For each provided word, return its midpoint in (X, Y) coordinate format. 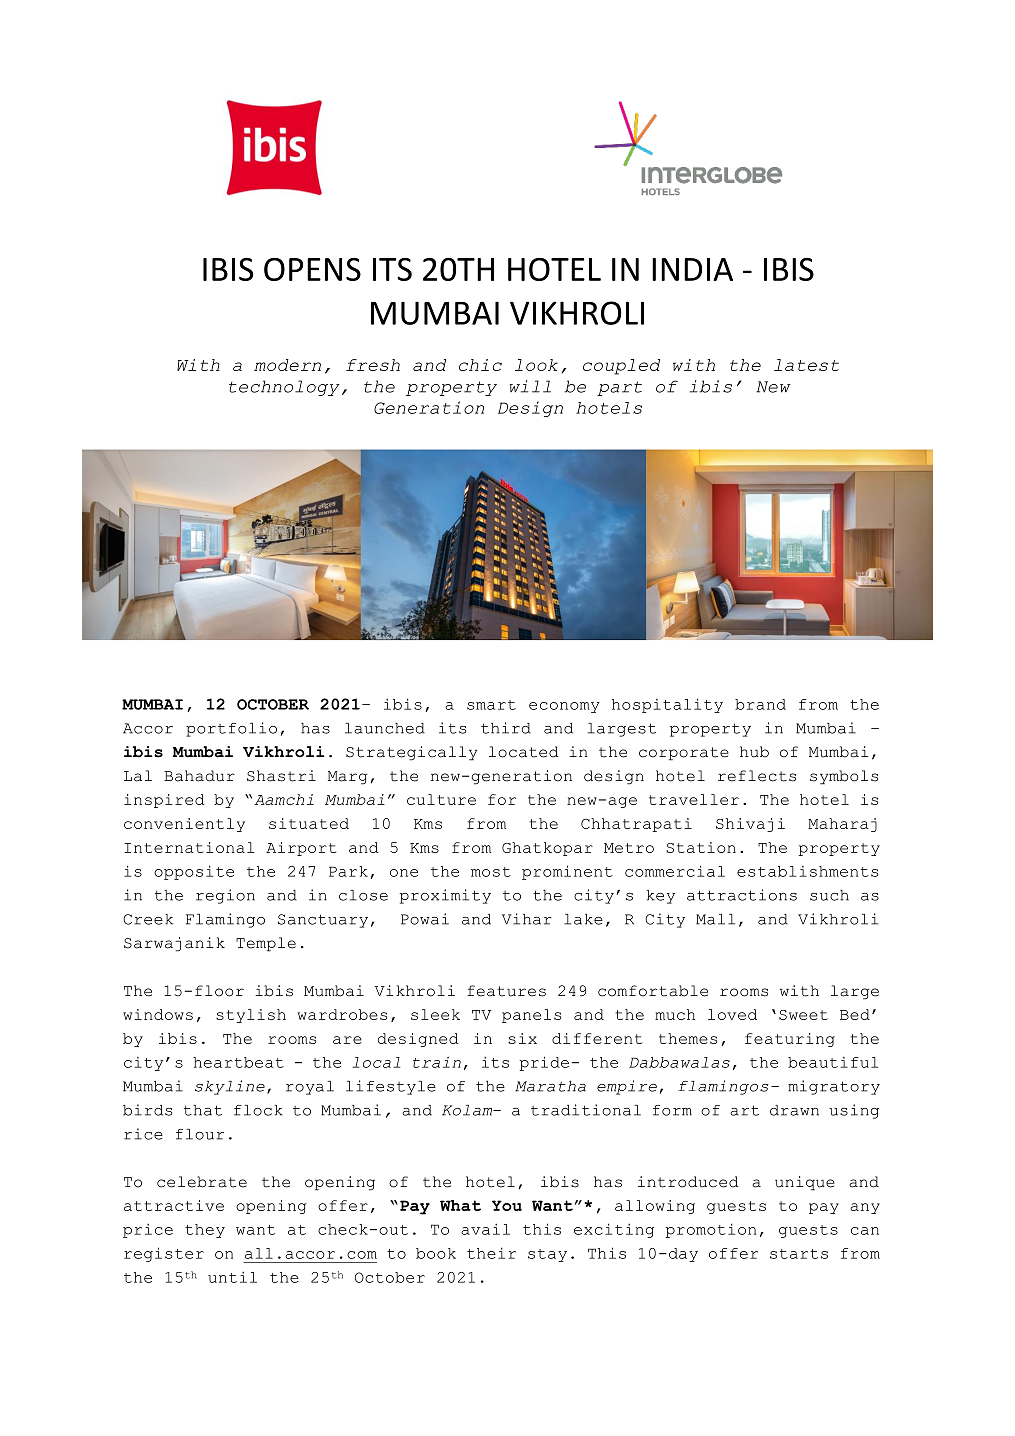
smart (491, 705)
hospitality (667, 705)
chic (480, 365)
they (205, 1231)
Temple (266, 944)
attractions (742, 895)
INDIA (692, 269)
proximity (445, 896)
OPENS (312, 269)
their (491, 1253)
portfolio (231, 729)
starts (799, 1254)
